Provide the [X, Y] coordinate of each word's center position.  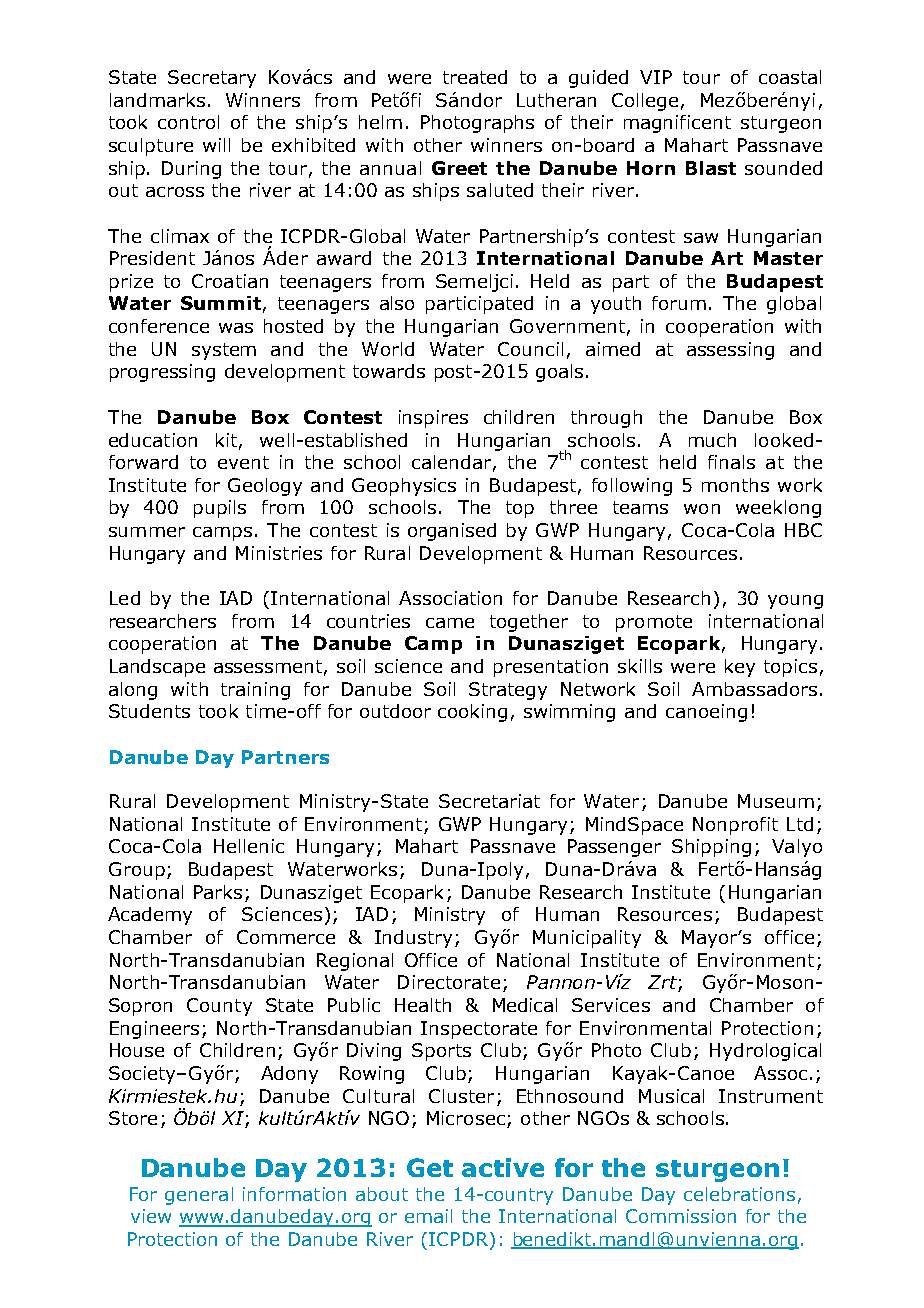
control [188, 122]
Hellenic [249, 846]
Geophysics [404, 487]
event [243, 462]
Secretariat [489, 801]
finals [731, 462]
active [503, 1167]
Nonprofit [735, 826]
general [199, 1196]
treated [475, 77]
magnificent [677, 124]
